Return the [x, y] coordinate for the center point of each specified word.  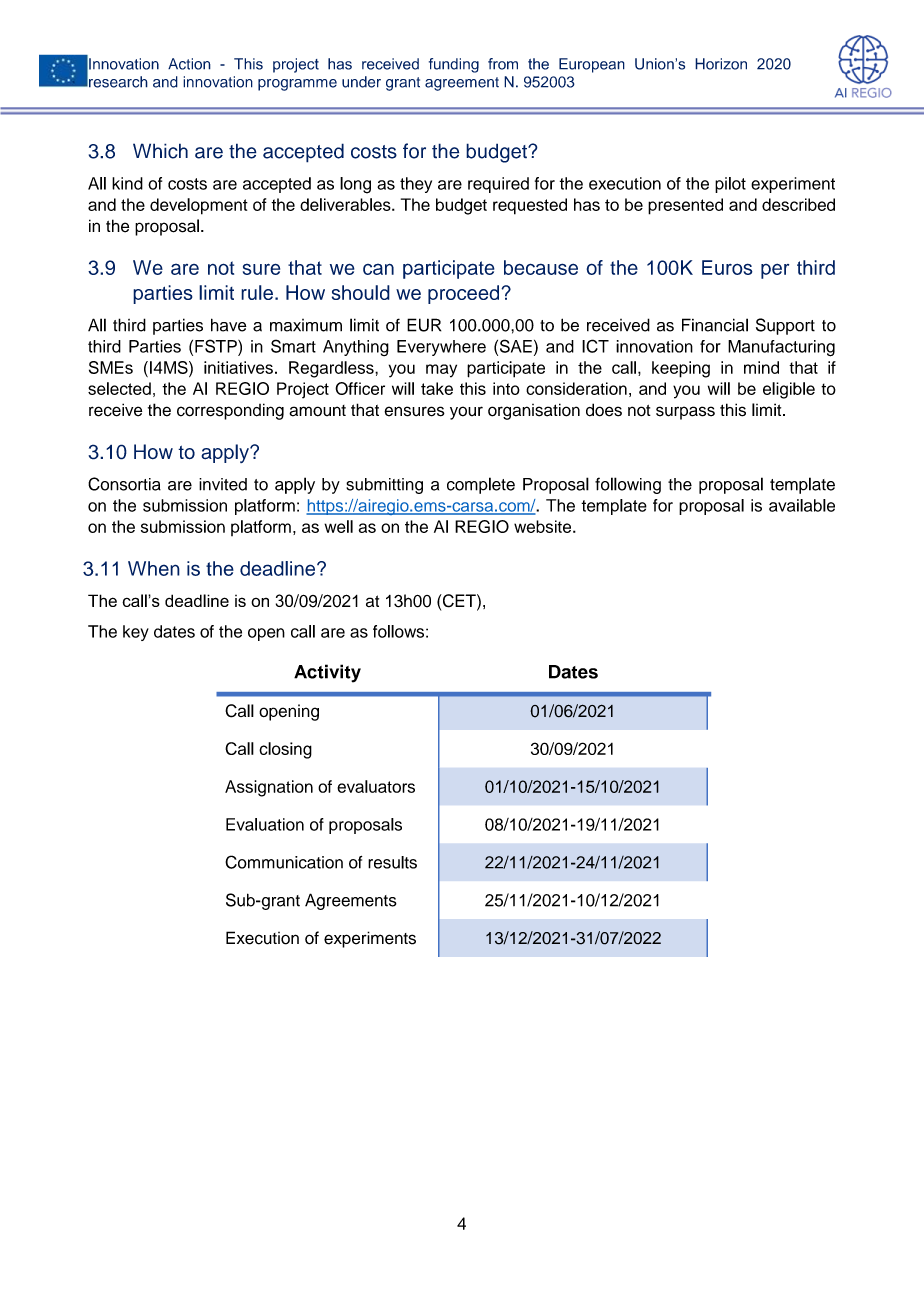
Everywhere [441, 348]
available [802, 505]
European [592, 65]
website [544, 526]
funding [454, 65]
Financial [715, 325]
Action [189, 64]
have [229, 325]
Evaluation [265, 824]
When [154, 568]
